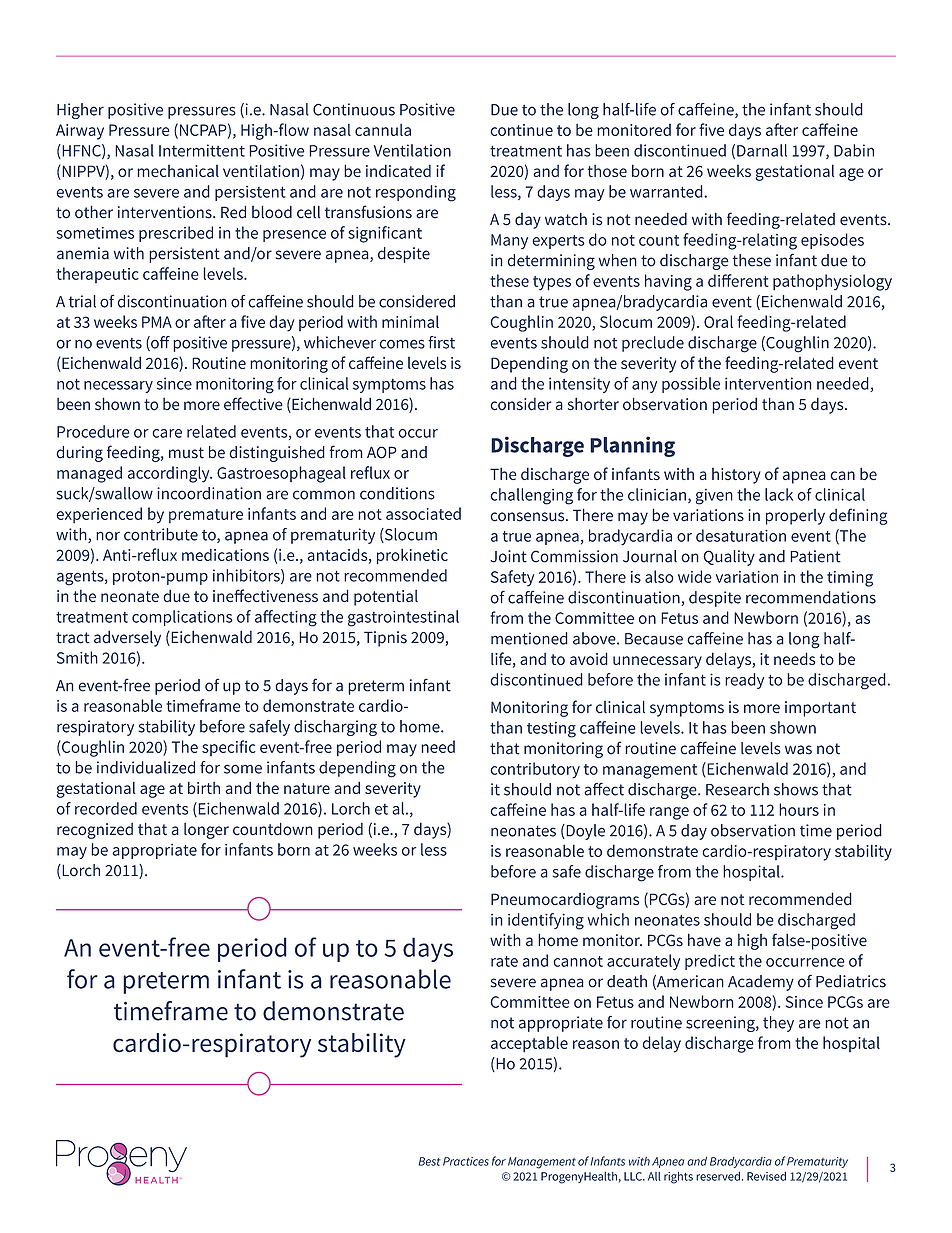  Describe the element at coordinates (398, 170) in the page. I see `indicated` at that location.
